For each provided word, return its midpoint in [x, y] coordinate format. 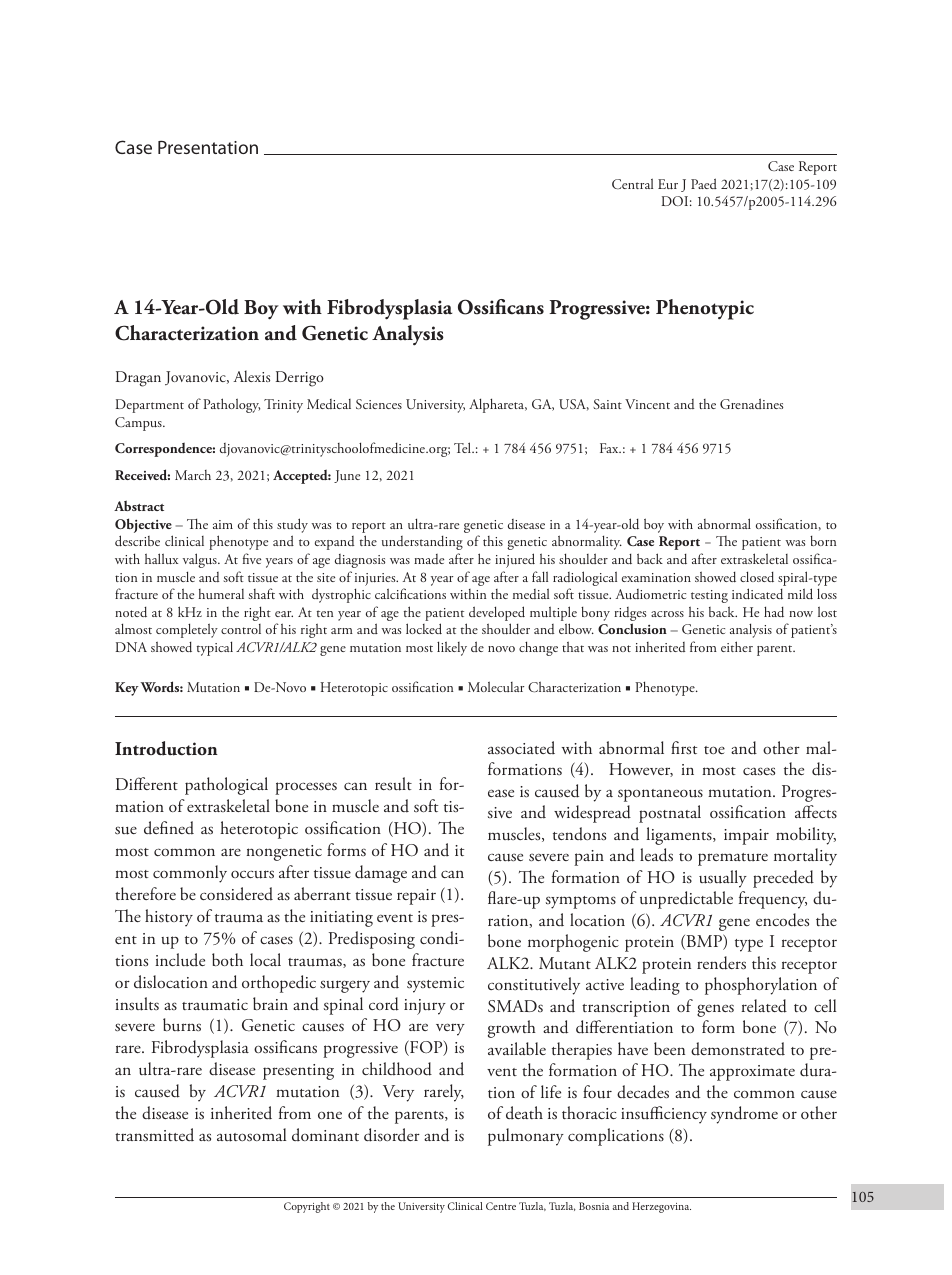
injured [515, 560]
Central [632, 183]
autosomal [251, 1135]
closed [757, 576]
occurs [252, 874]
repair [416, 897]
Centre [501, 1206]
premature [733, 859]
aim [223, 524]
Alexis [251, 376]
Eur [668, 184]
